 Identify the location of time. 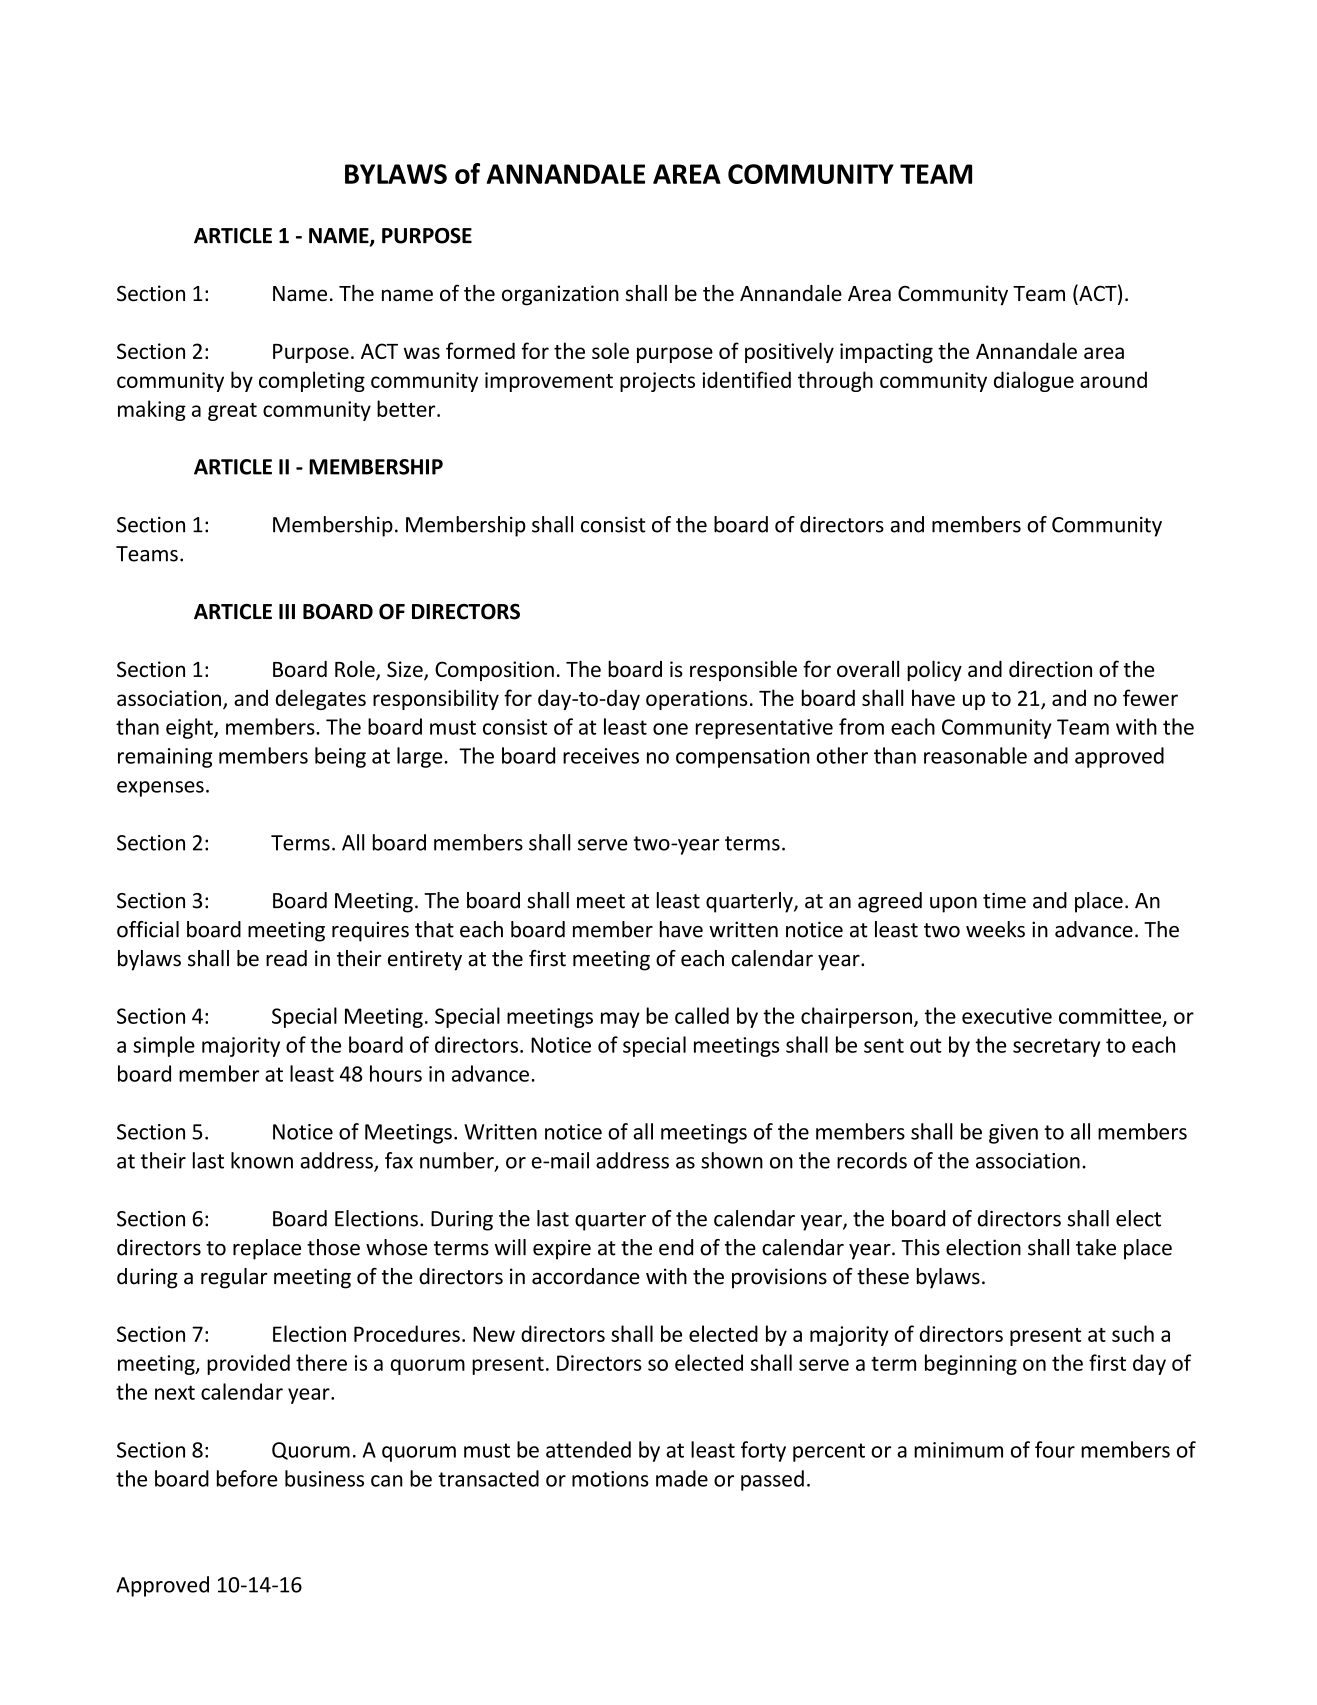
(1004, 900).
